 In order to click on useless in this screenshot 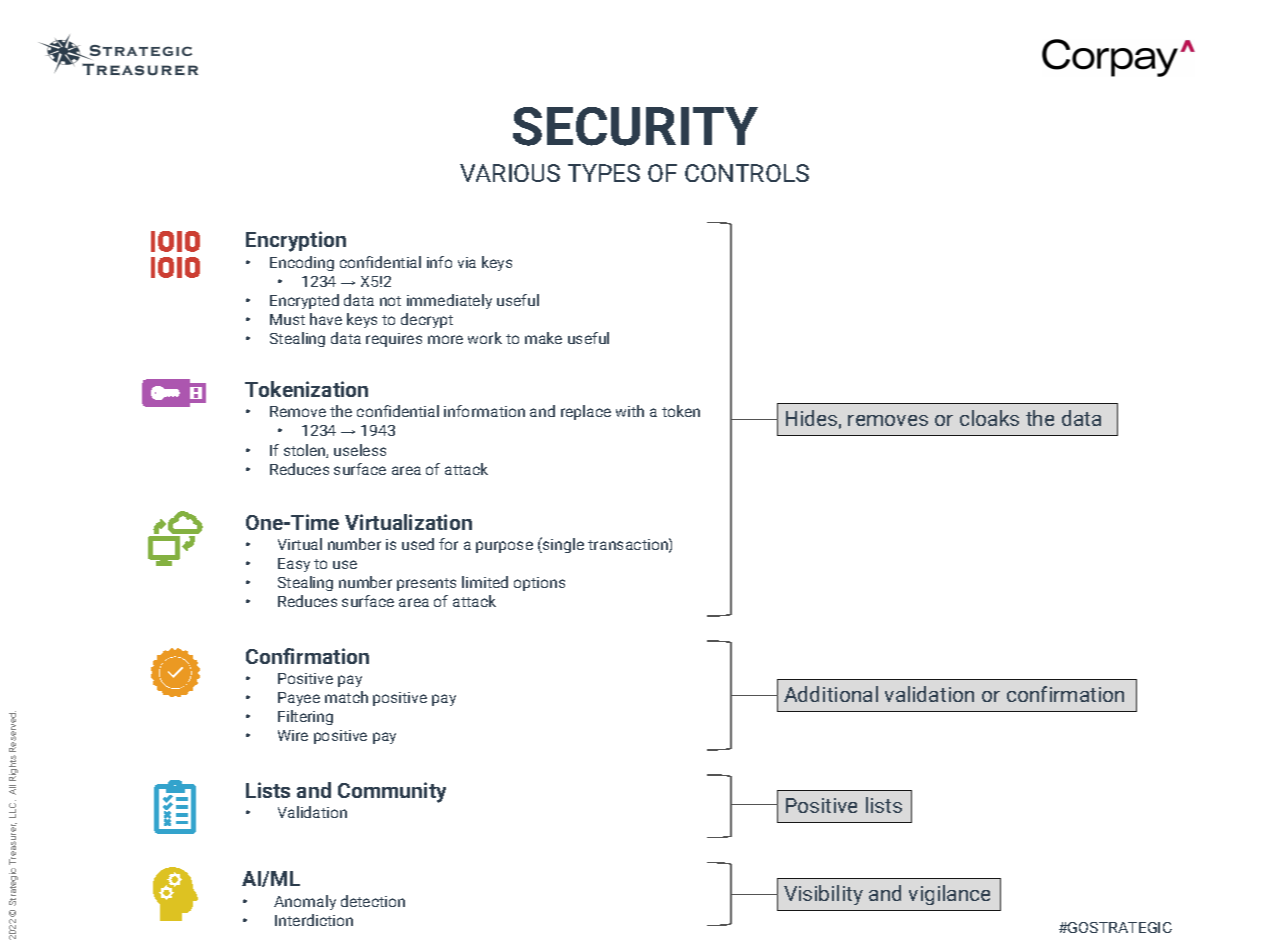, I will do `click(360, 450)`.
